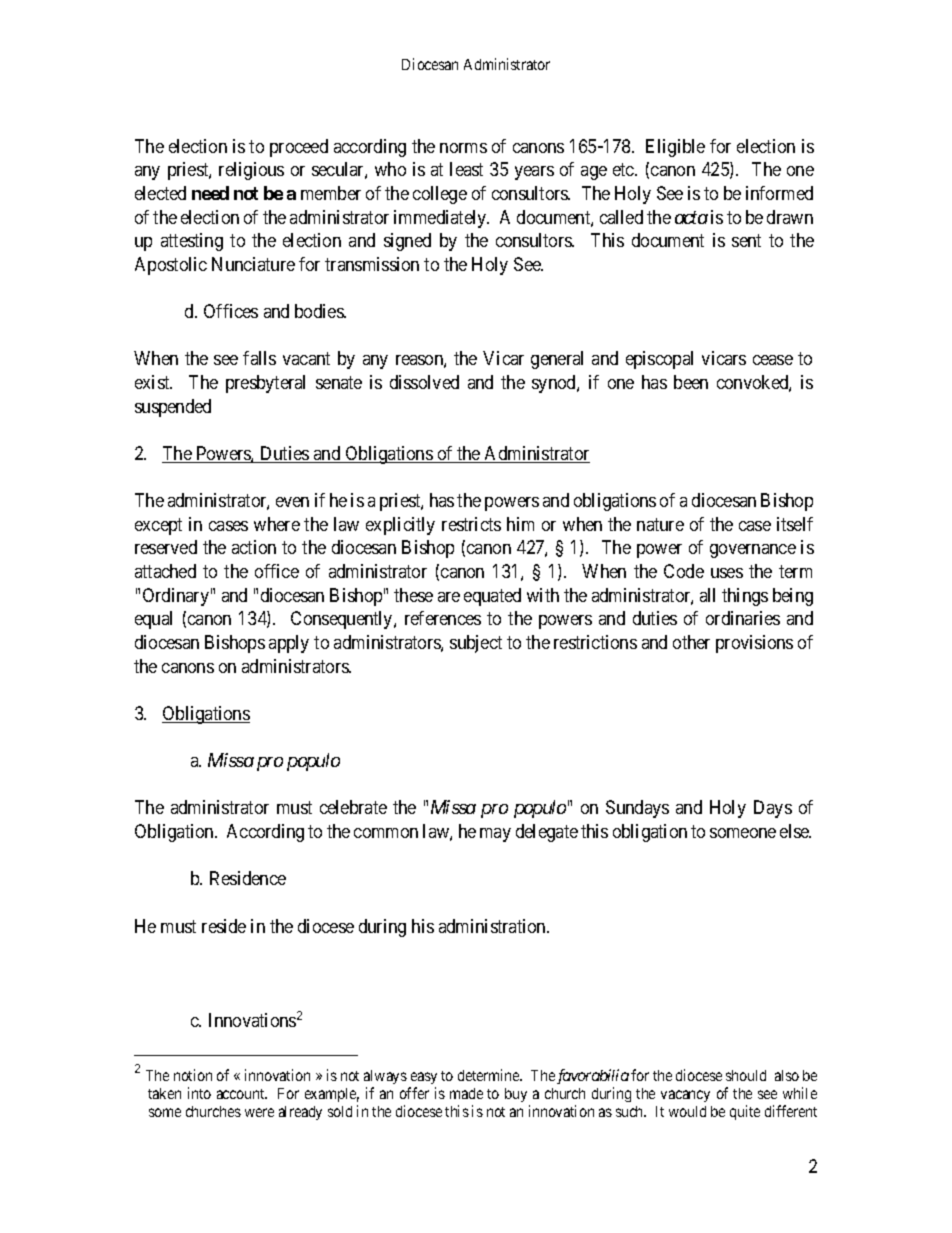 The height and width of the screenshot is (1233, 952). Describe the element at coordinates (466, 1093) in the screenshot. I see `made` at that location.
